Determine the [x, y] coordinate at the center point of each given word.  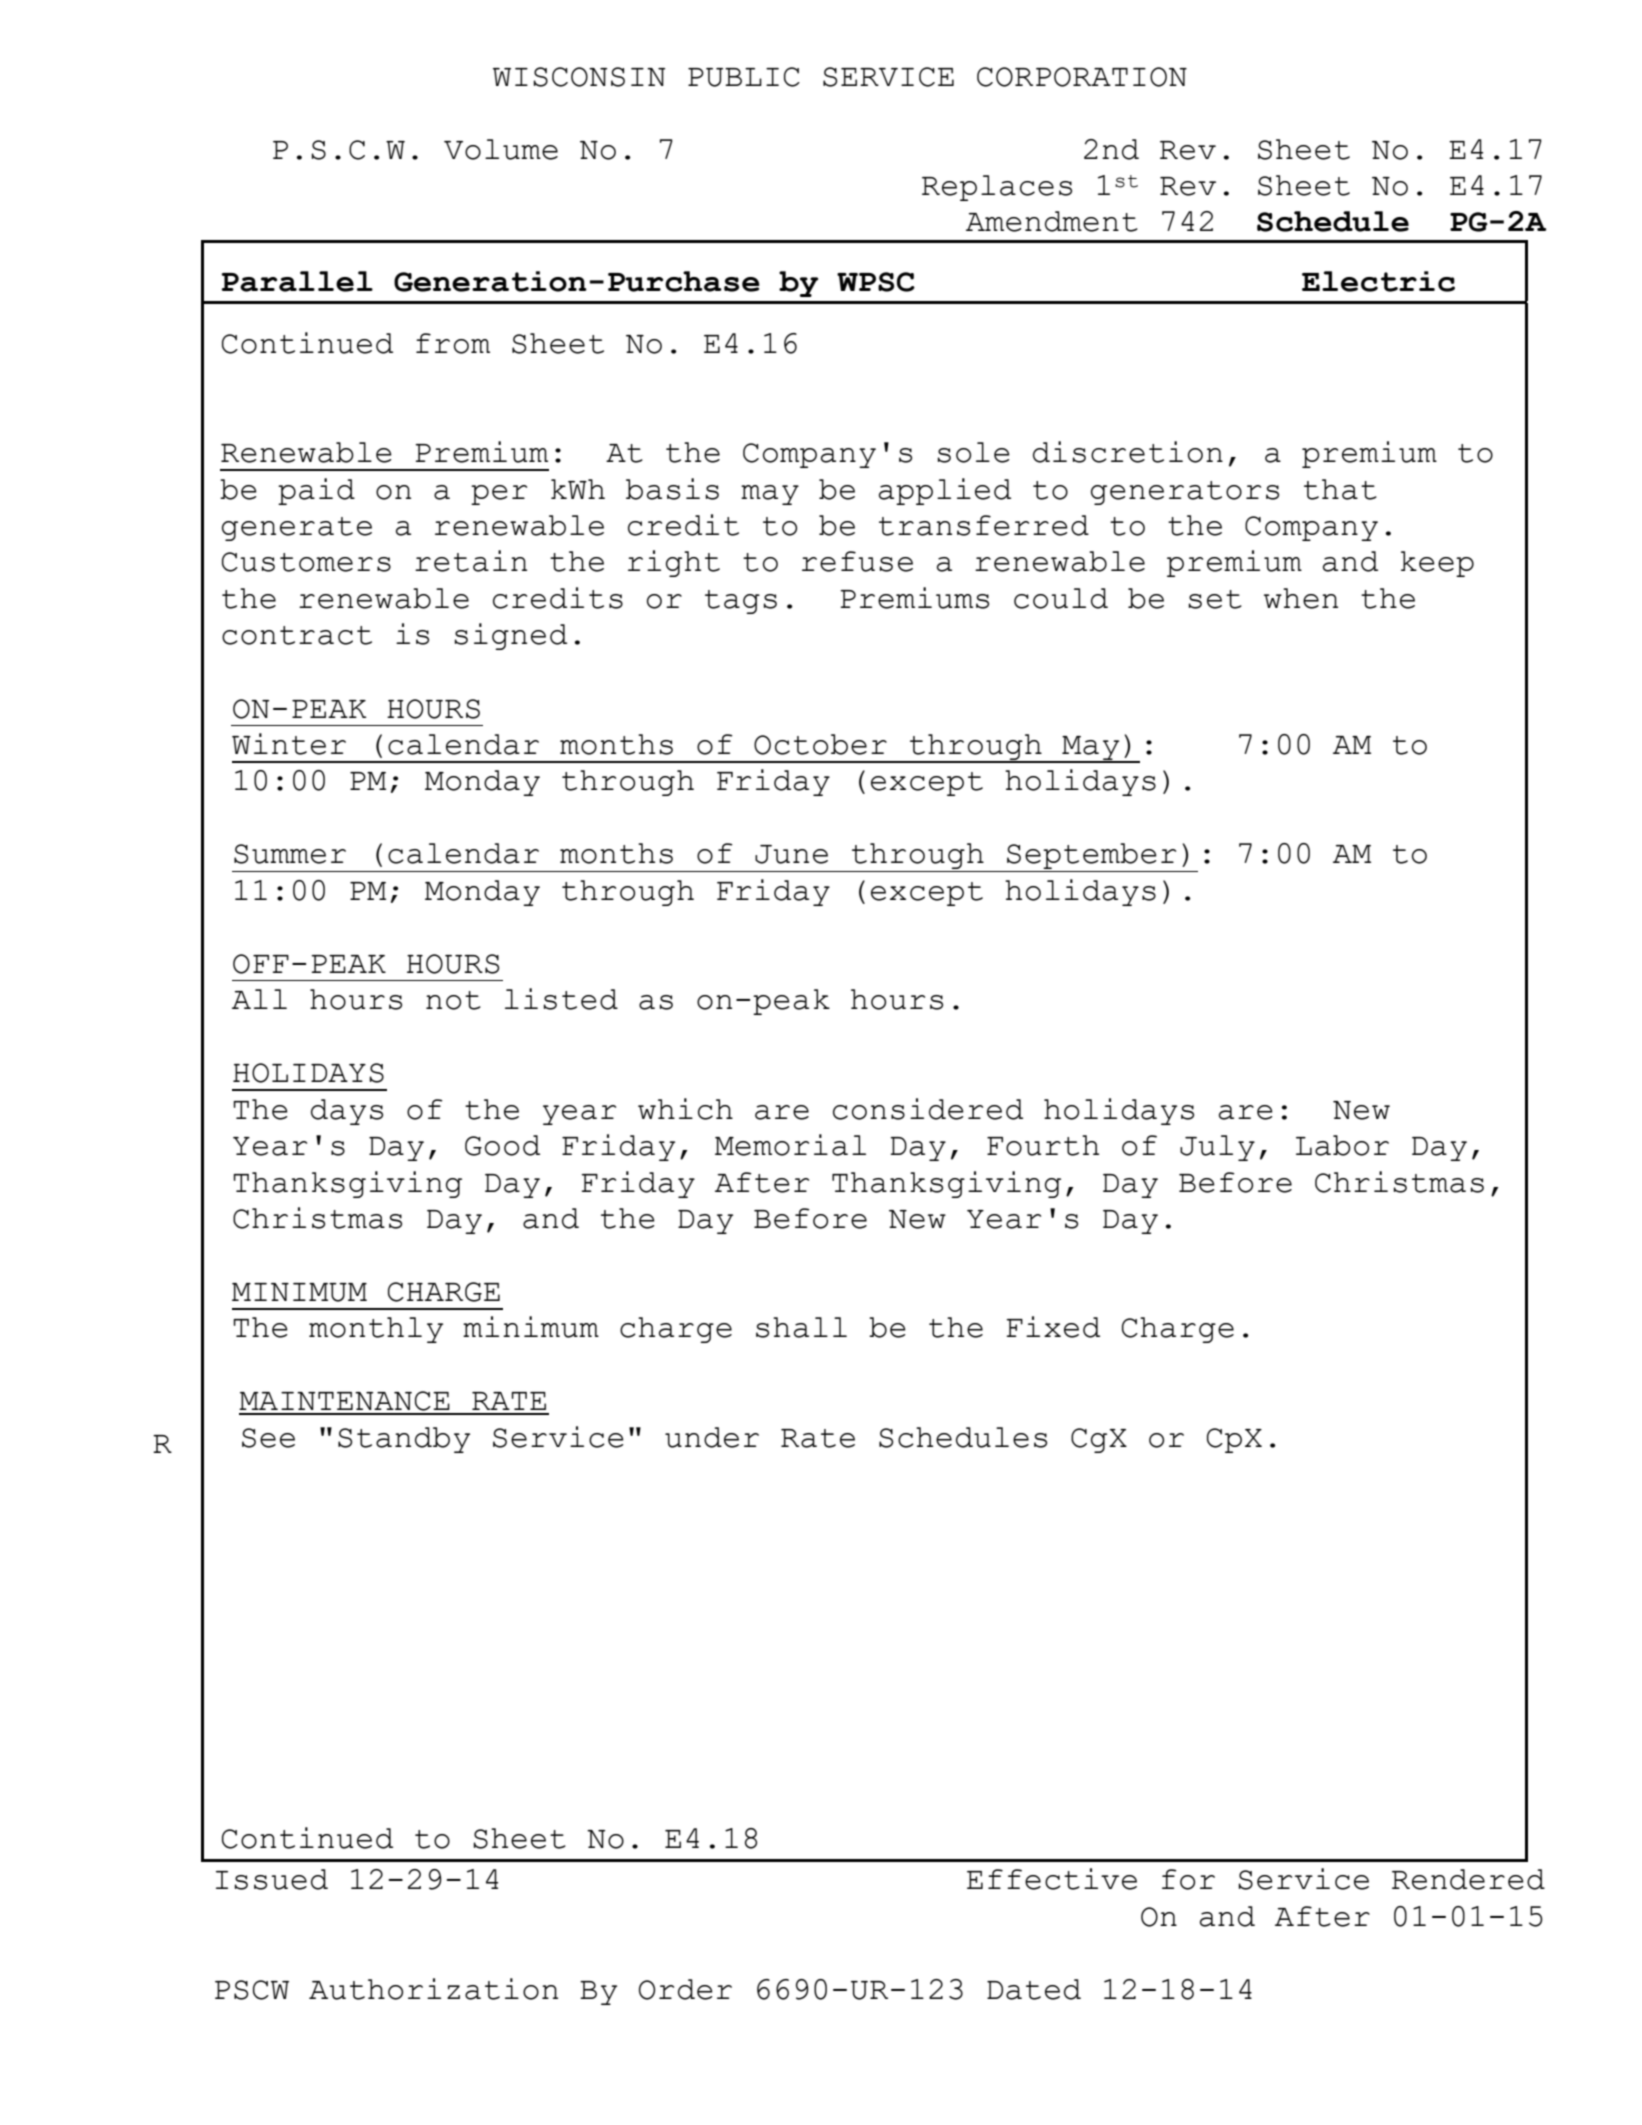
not [453, 1000]
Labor [1342, 1145]
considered [928, 1109]
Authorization [433, 1989]
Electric [1378, 281]
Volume [501, 149]
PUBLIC [744, 77]
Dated [1034, 1989]
